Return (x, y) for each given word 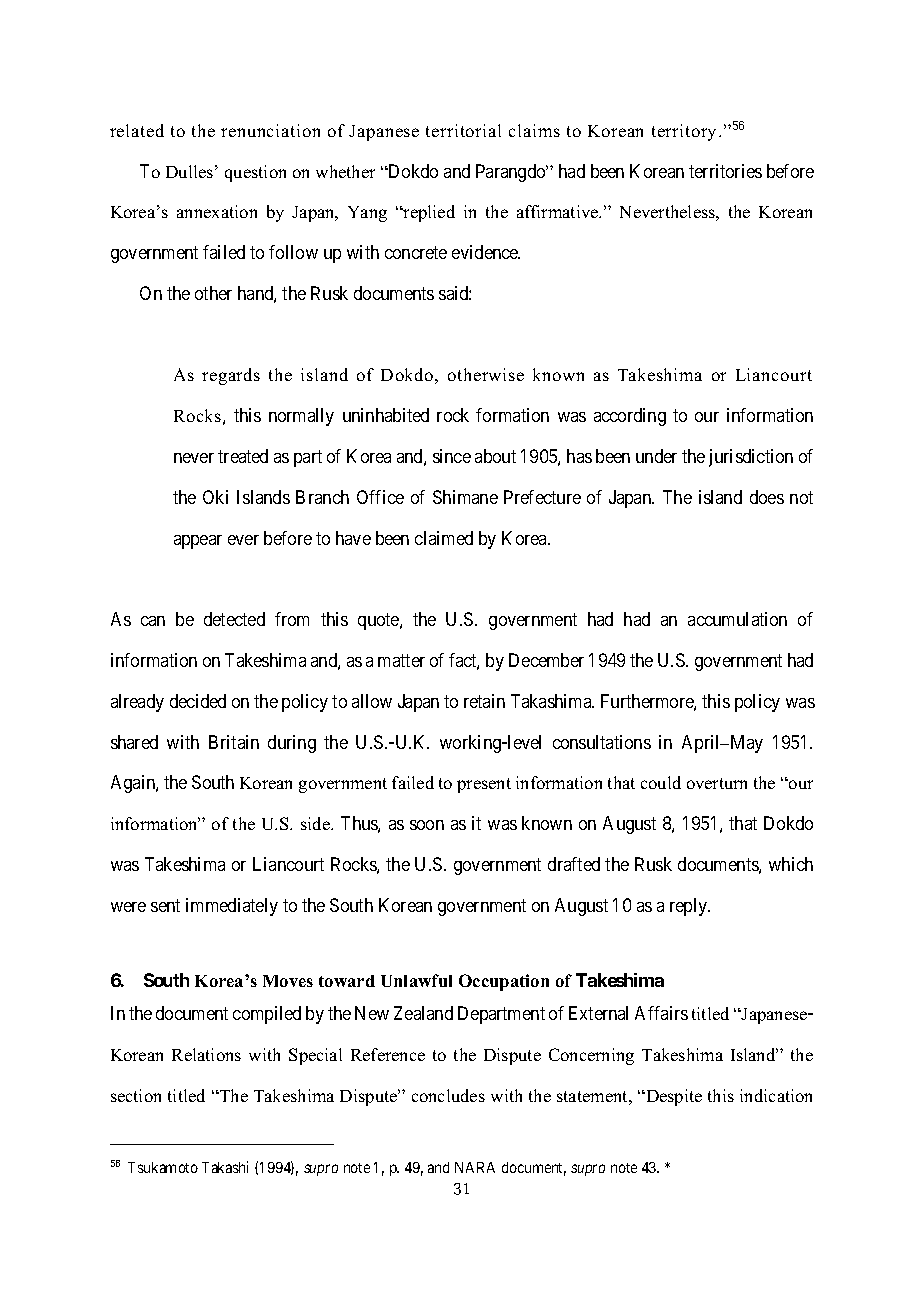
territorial (463, 130)
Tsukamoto (163, 1167)
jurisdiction (751, 458)
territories (725, 171)
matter (401, 660)
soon (427, 825)
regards (231, 376)
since (452, 456)
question (255, 173)
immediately (232, 907)
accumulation (737, 619)
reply (690, 907)
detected (234, 619)
